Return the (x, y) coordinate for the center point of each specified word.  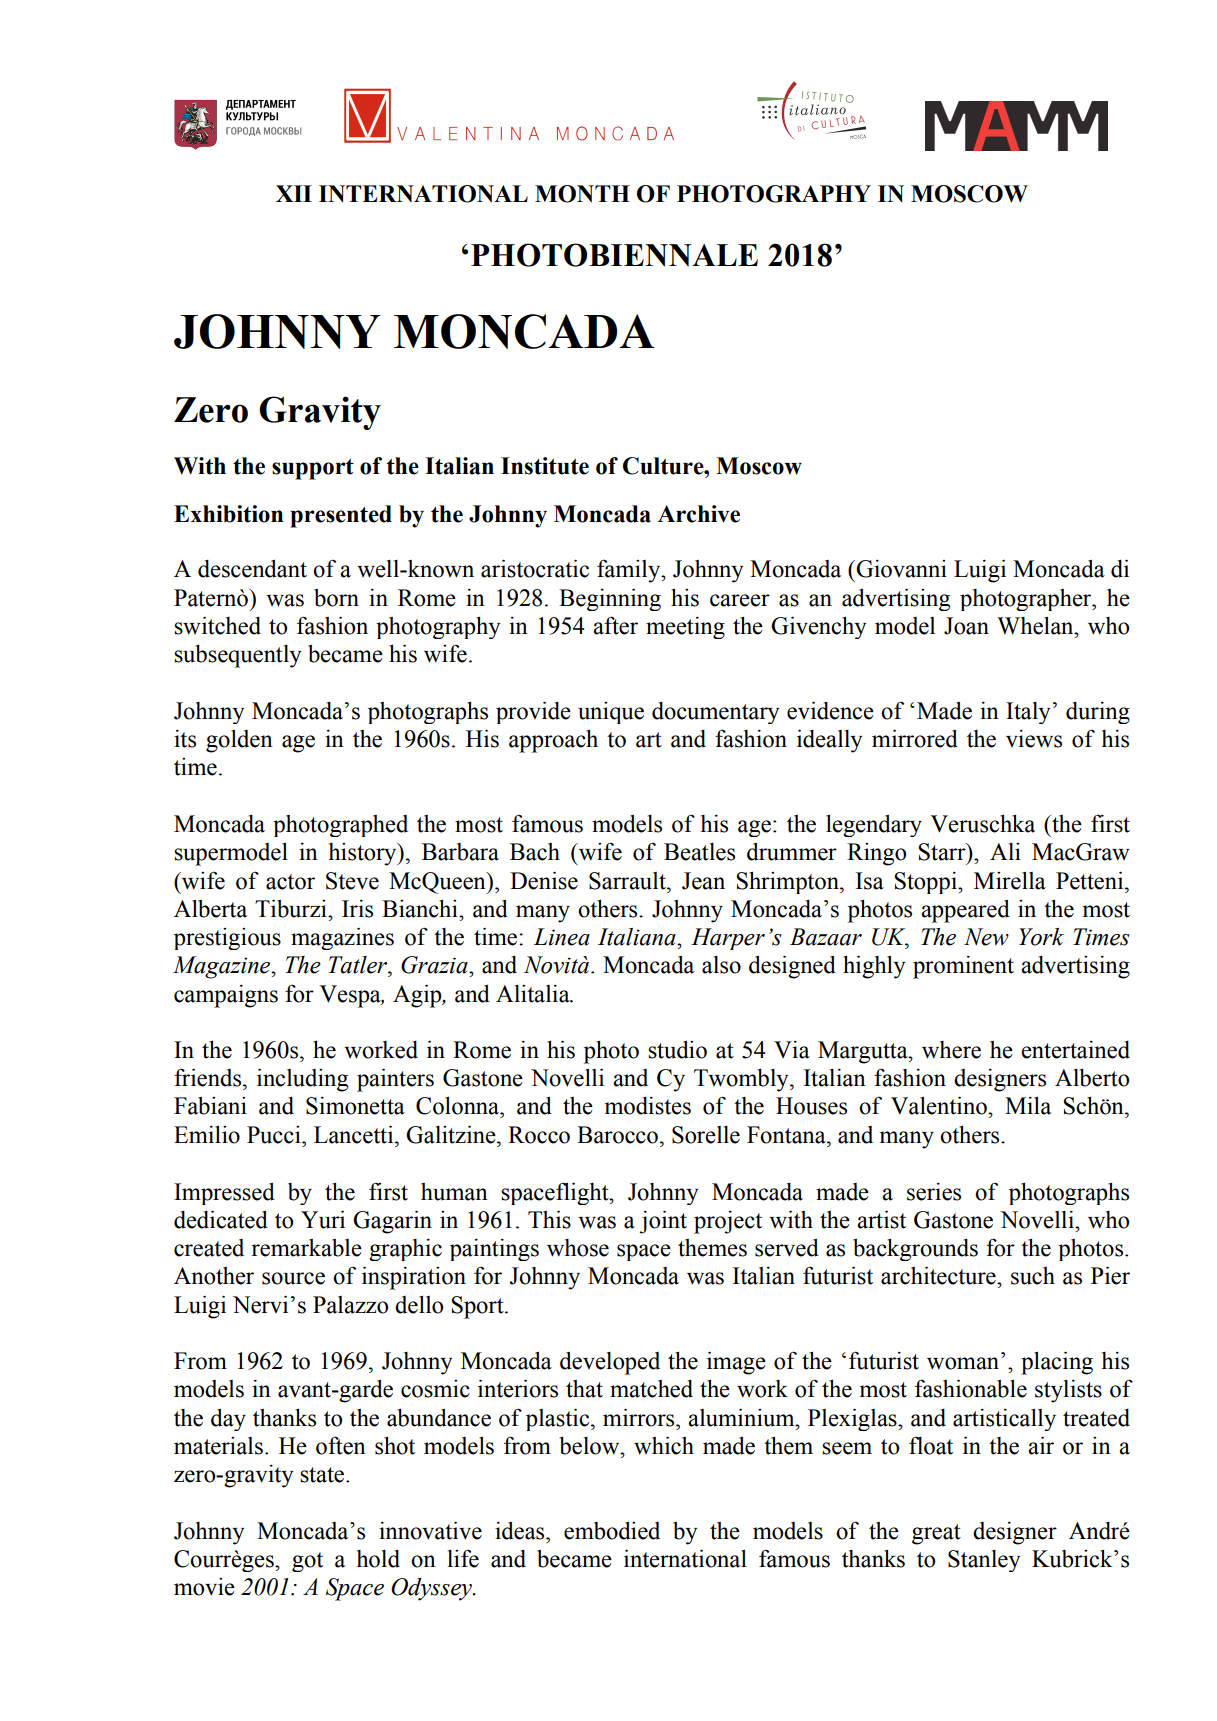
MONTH (582, 194)
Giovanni (900, 569)
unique (611, 713)
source (293, 1278)
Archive (699, 514)
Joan (966, 626)
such (1033, 1276)
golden (239, 741)
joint (663, 1222)
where (951, 1050)
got (307, 1562)
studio (677, 1049)
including (302, 1080)
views (1034, 739)
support (313, 469)
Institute (545, 466)
